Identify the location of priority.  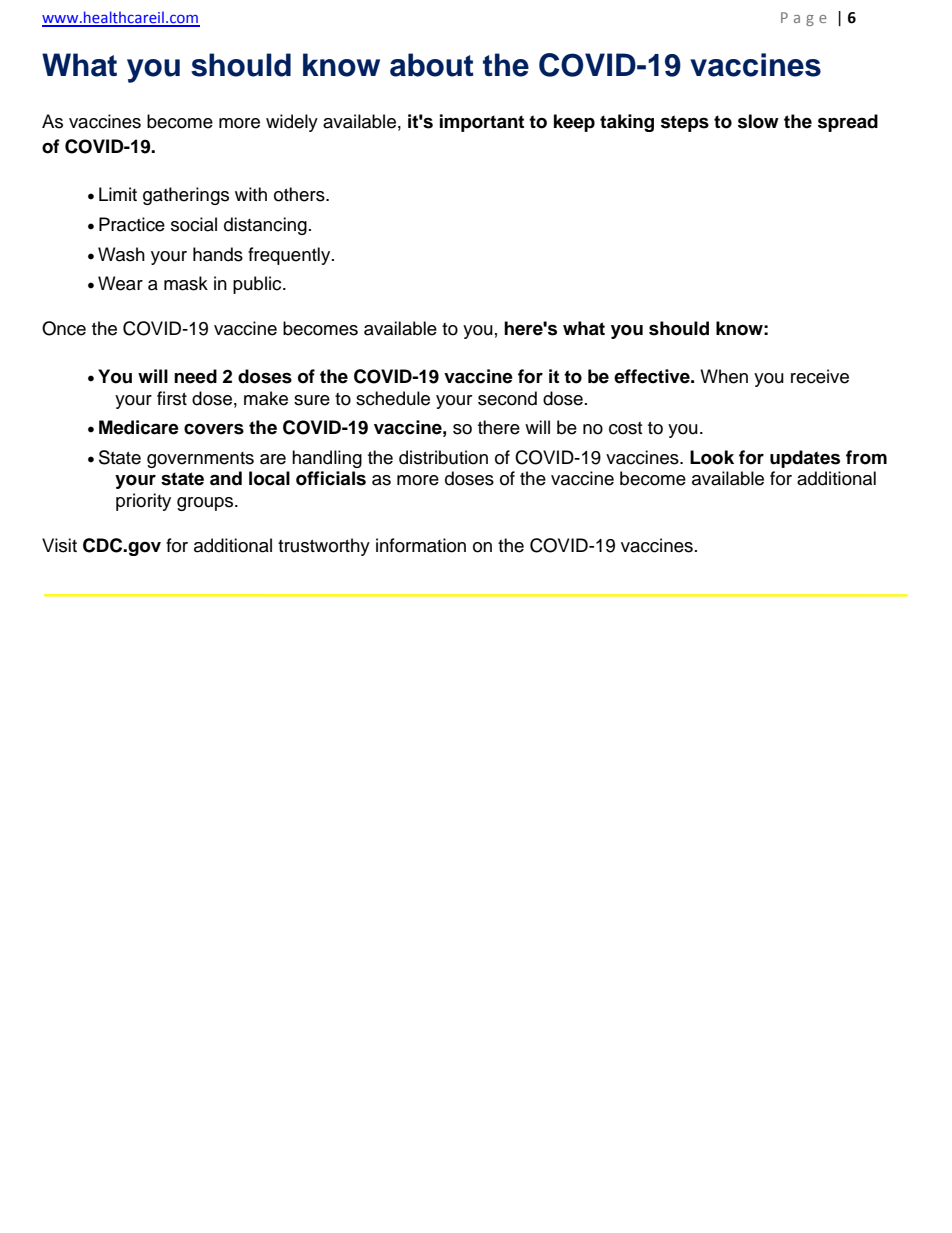
(143, 502).
